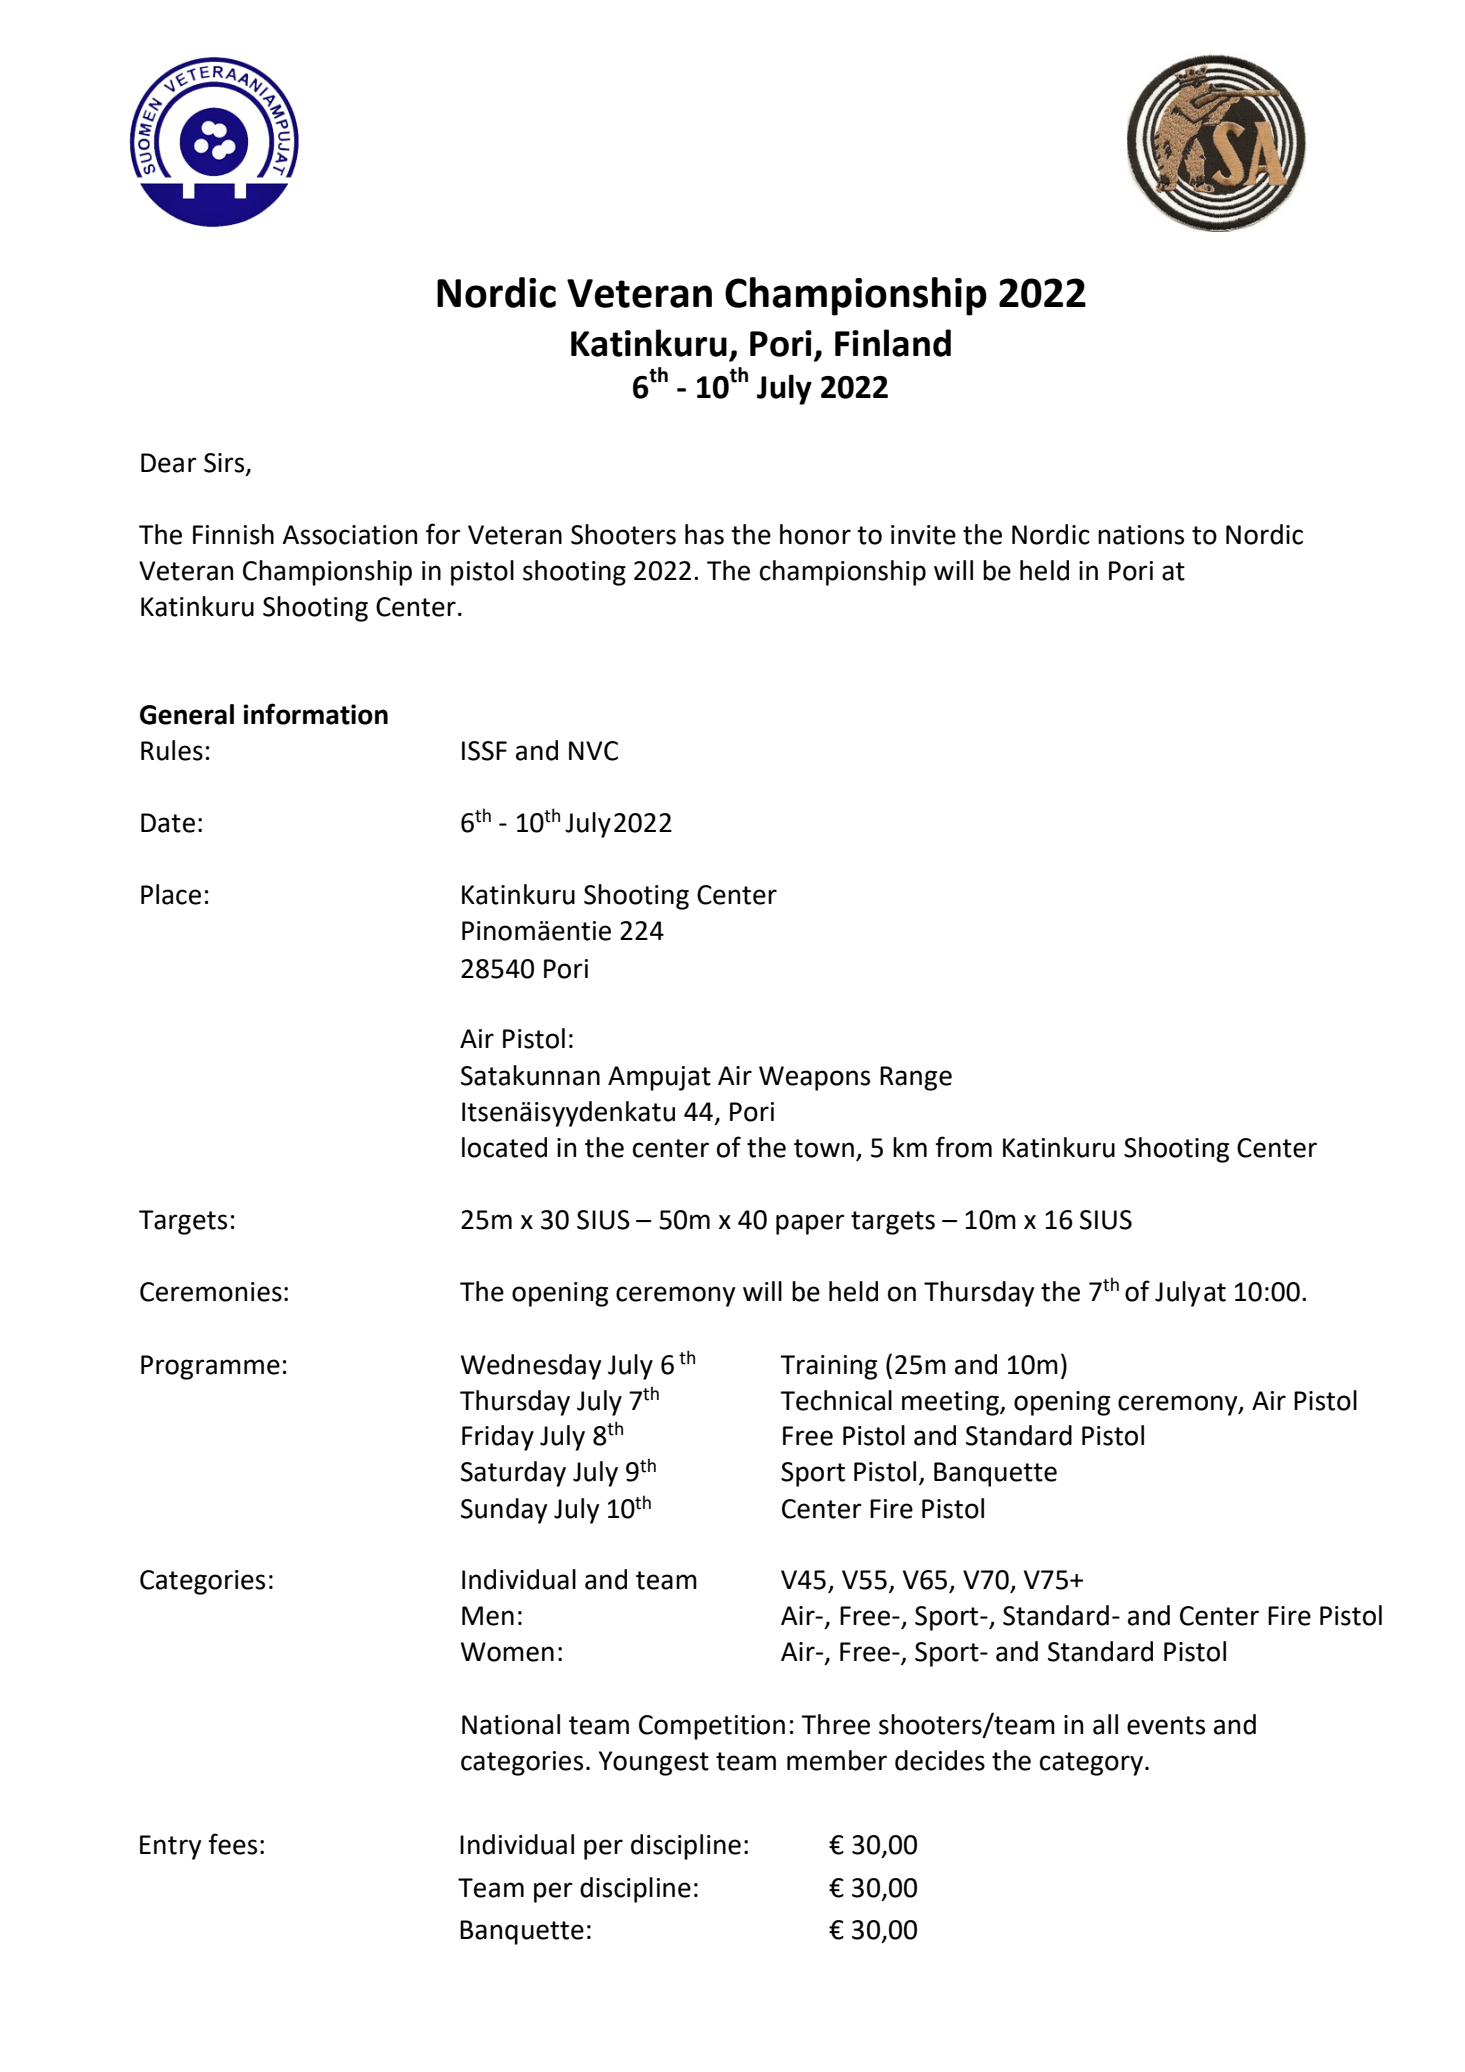  What do you see at coordinates (531, 1367) in the page?
I see `Wednesday` at bounding box center [531, 1367].
